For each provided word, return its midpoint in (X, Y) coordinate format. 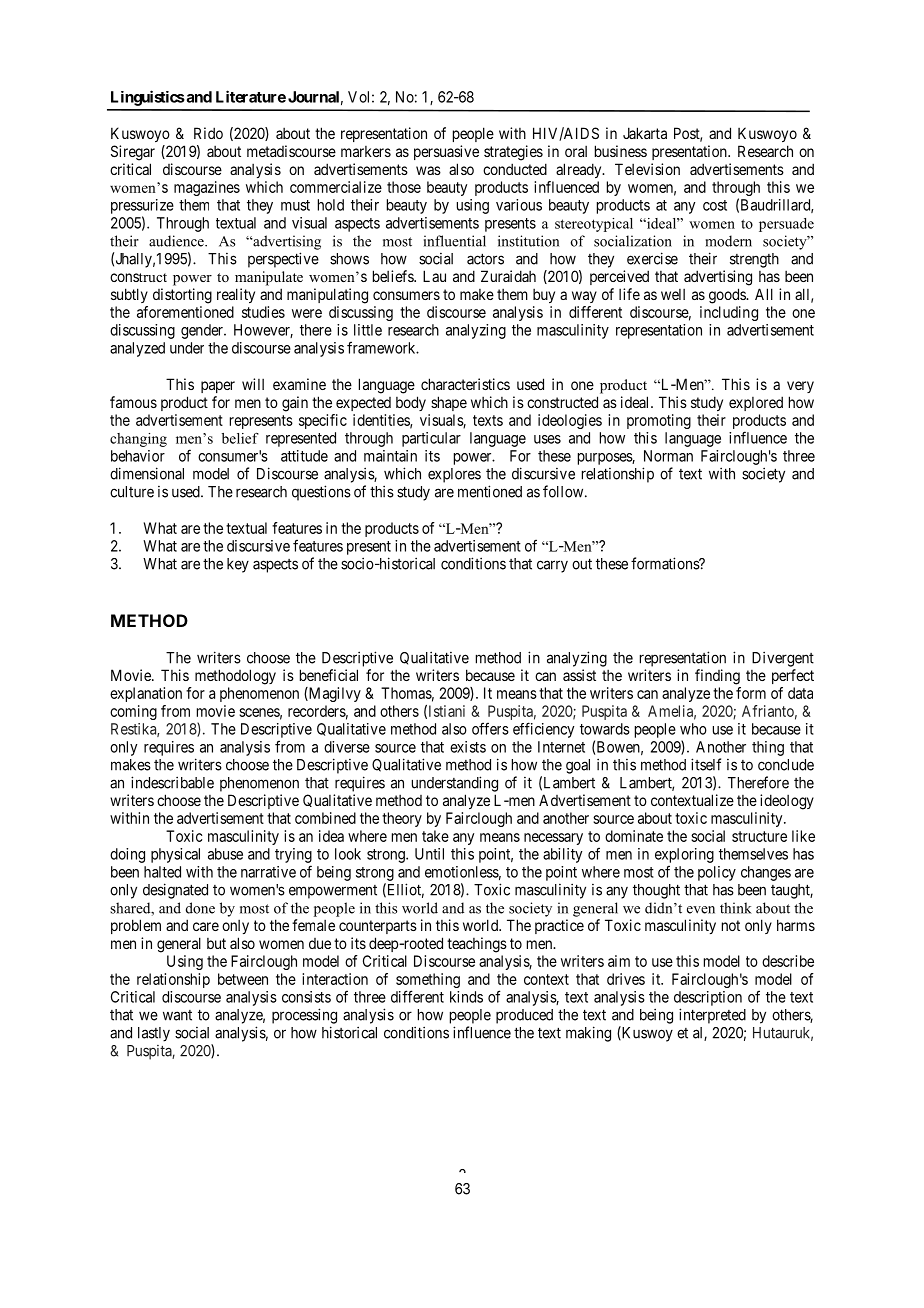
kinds (466, 997)
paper (218, 387)
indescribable (172, 782)
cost (715, 205)
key (238, 565)
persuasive (446, 152)
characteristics (465, 384)
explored (756, 403)
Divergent (783, 659)
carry (552, 566)
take (435, 836)
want (177, 1015)
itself (706, 764)
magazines (207, 188)
